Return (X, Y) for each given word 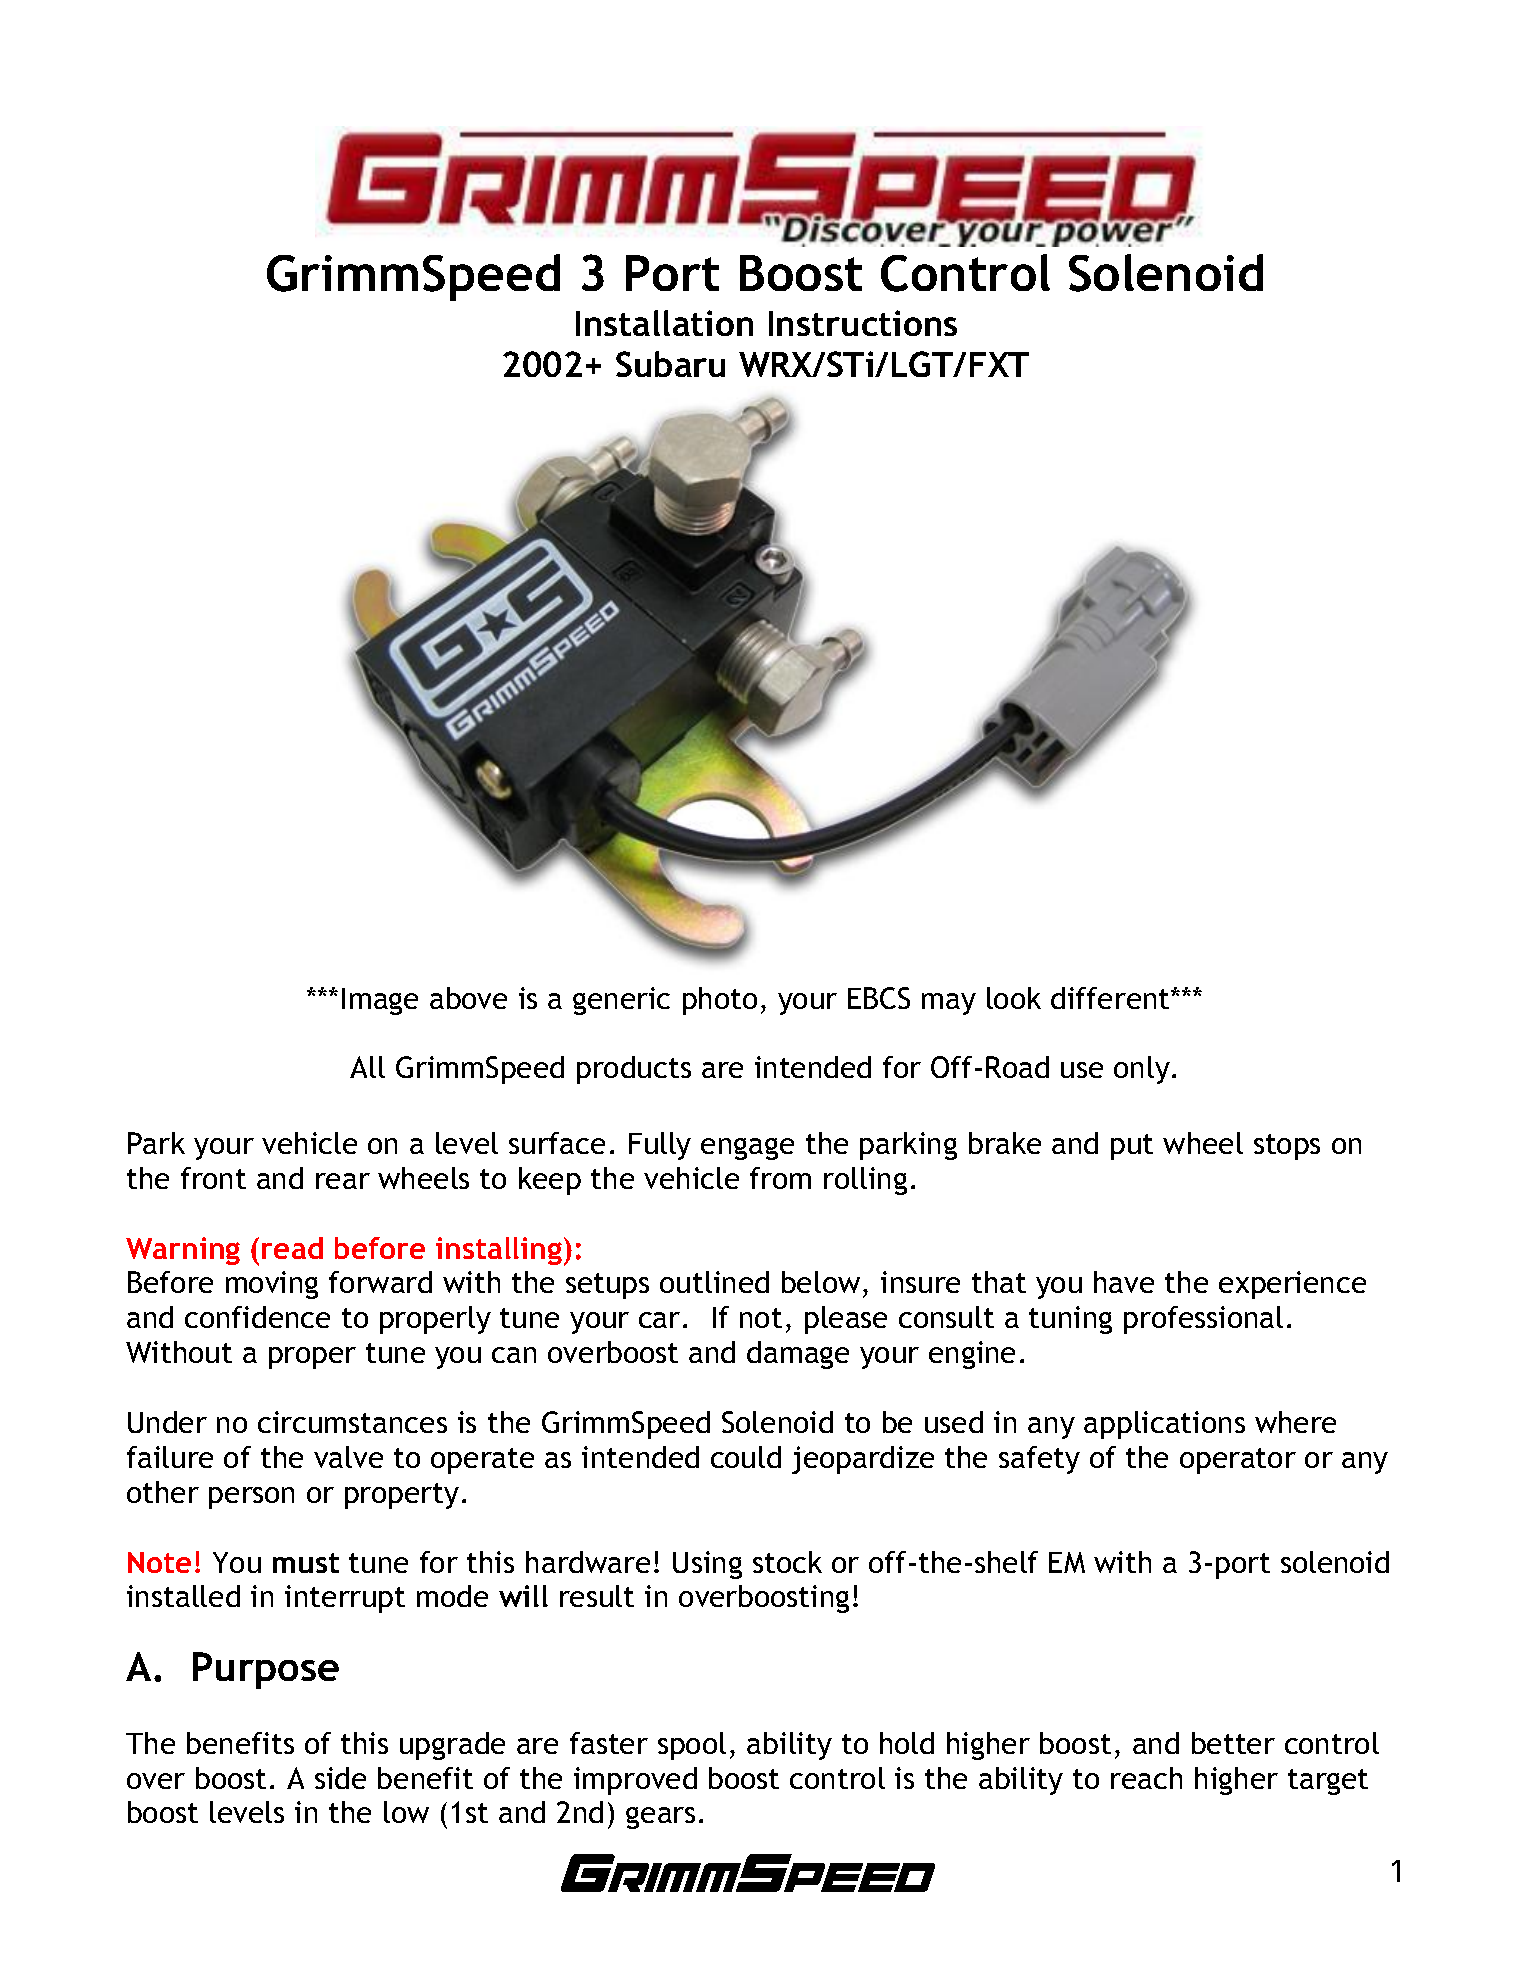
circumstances (352, 1422)
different (1112, 998)
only (1142, 1070)
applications (1164, 1425)
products (634, 1070)
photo (720, 1001)
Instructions (863, 323)
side (340, 1778)
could (746, 1457)
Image (380, 1001)
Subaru (670, 364)
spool (692, 1746)
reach (1146, 1778)
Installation (664, 323)
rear (343, 1181)
